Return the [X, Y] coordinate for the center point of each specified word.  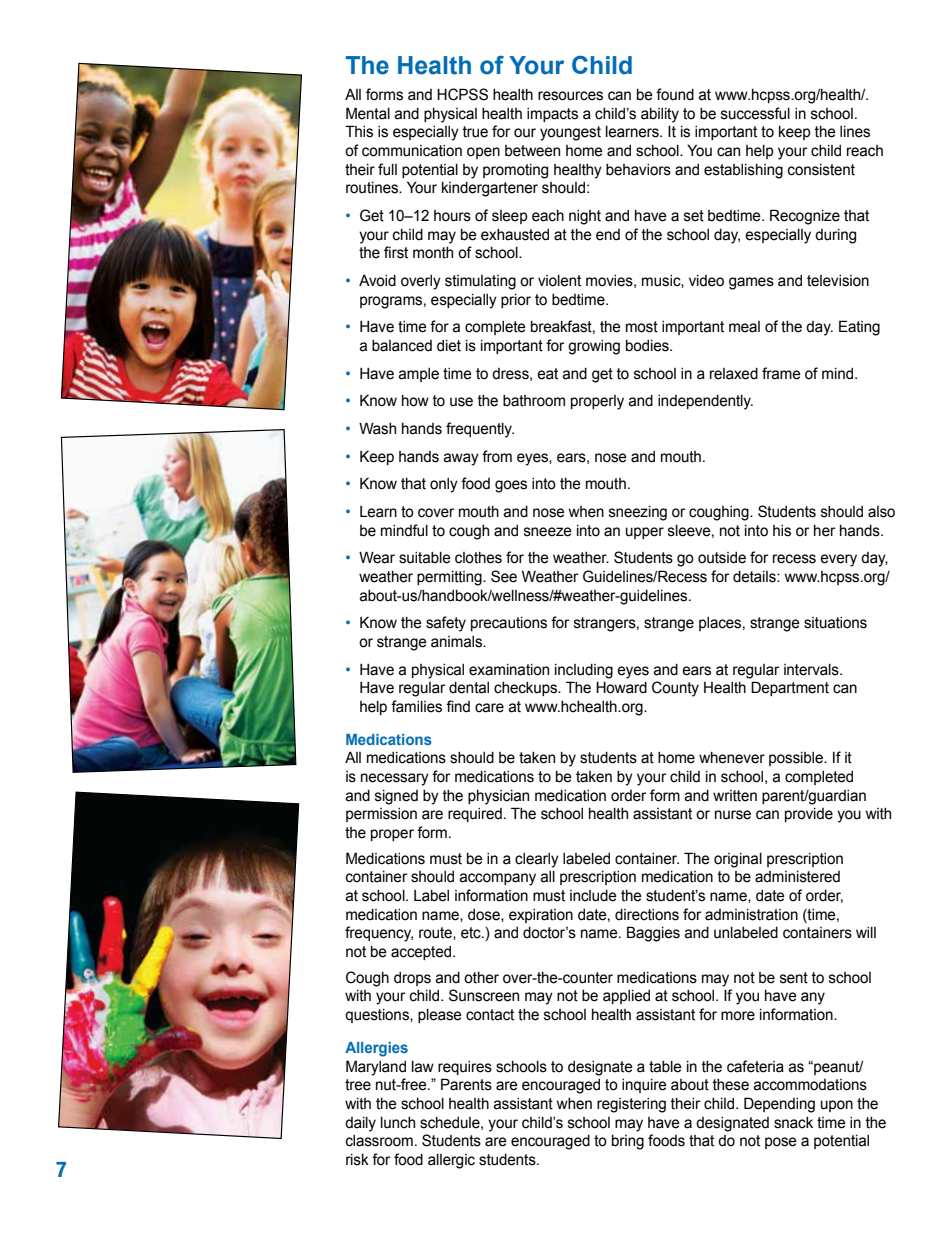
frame [781, 373]
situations [835, 623]
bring [628, 1142]
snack [793, 1123]
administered [797, 877]
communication [412, 151]
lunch [398, 1123]
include [593, 896]
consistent [821, 170]
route [436, 933]
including [584, 671]
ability [660, 115]
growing [594, 347]
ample [418, 375]
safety [446, 624]
